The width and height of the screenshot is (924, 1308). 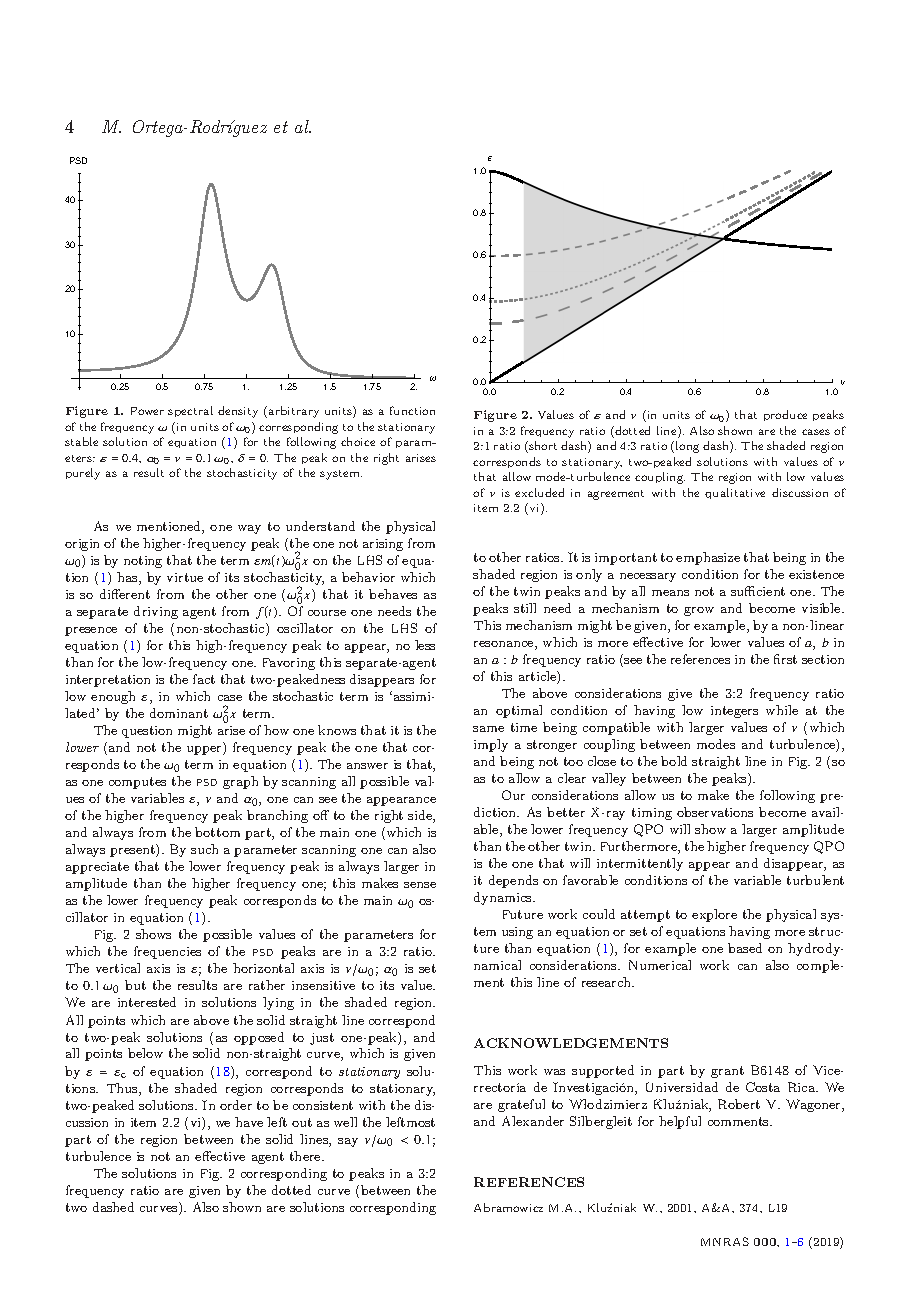 I want to click on just, so click(x=322, y=1039).
